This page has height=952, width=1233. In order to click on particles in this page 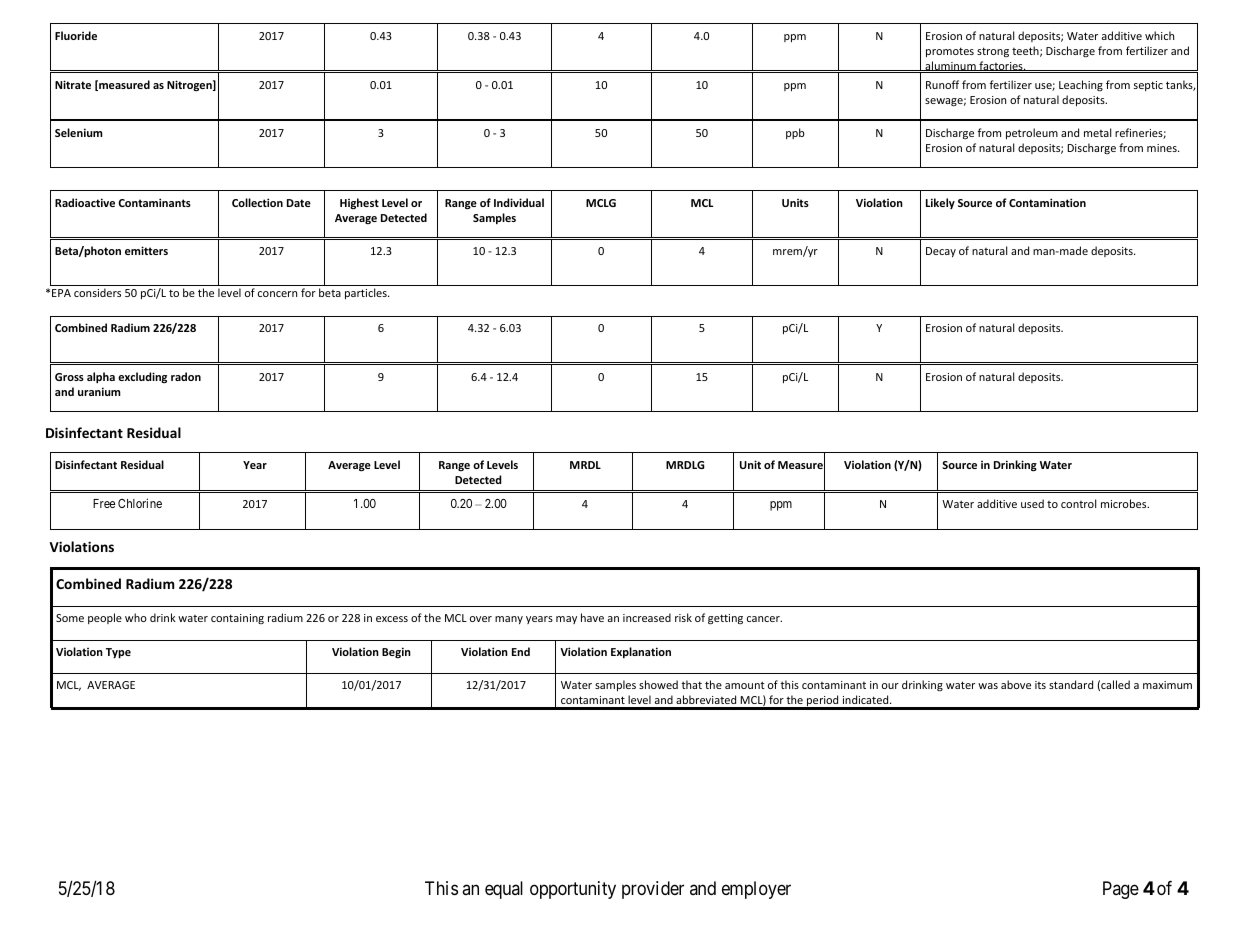, I will do `click(367, 293)`.
